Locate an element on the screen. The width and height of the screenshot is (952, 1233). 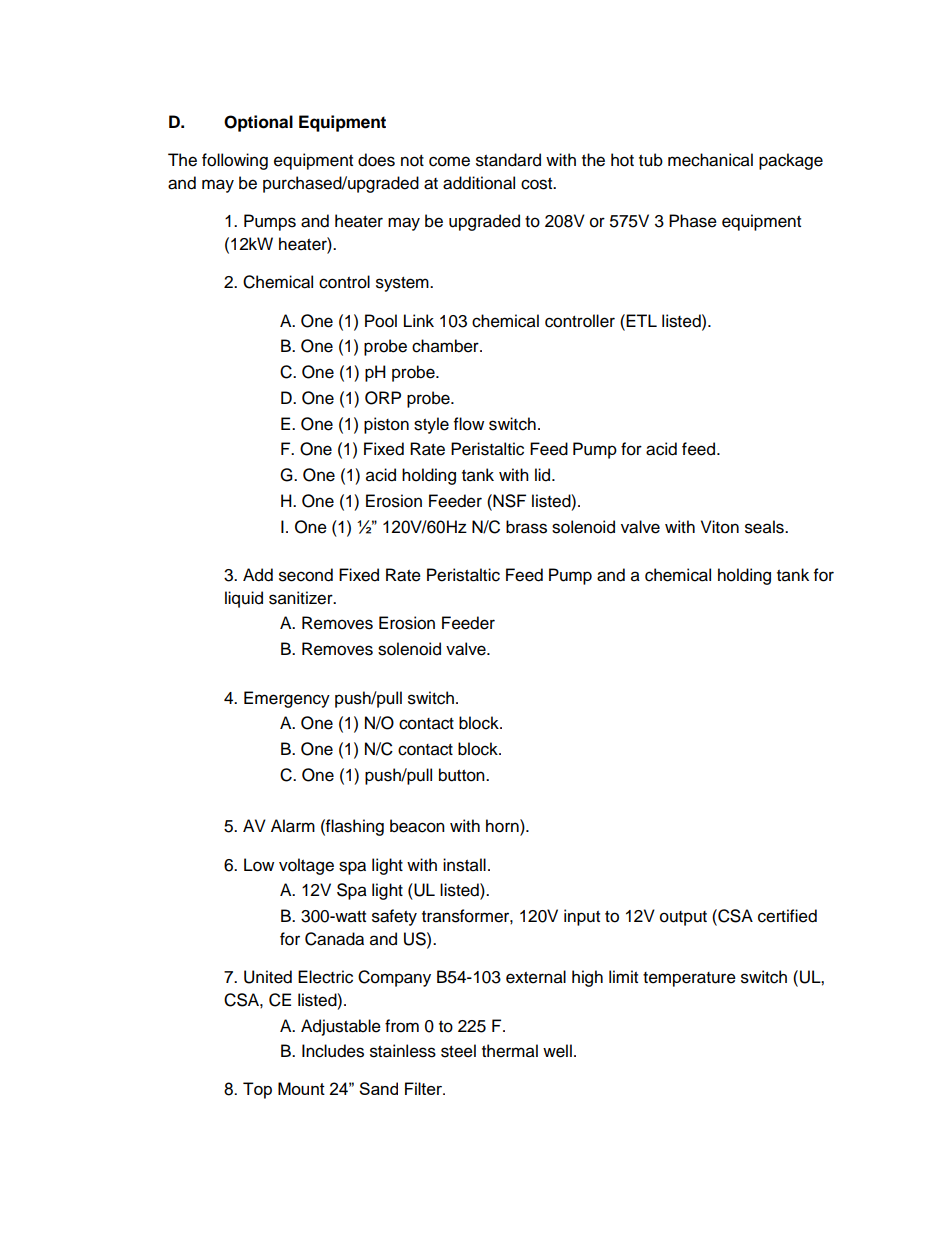
Mount is located at coordinates (301, 1088).
